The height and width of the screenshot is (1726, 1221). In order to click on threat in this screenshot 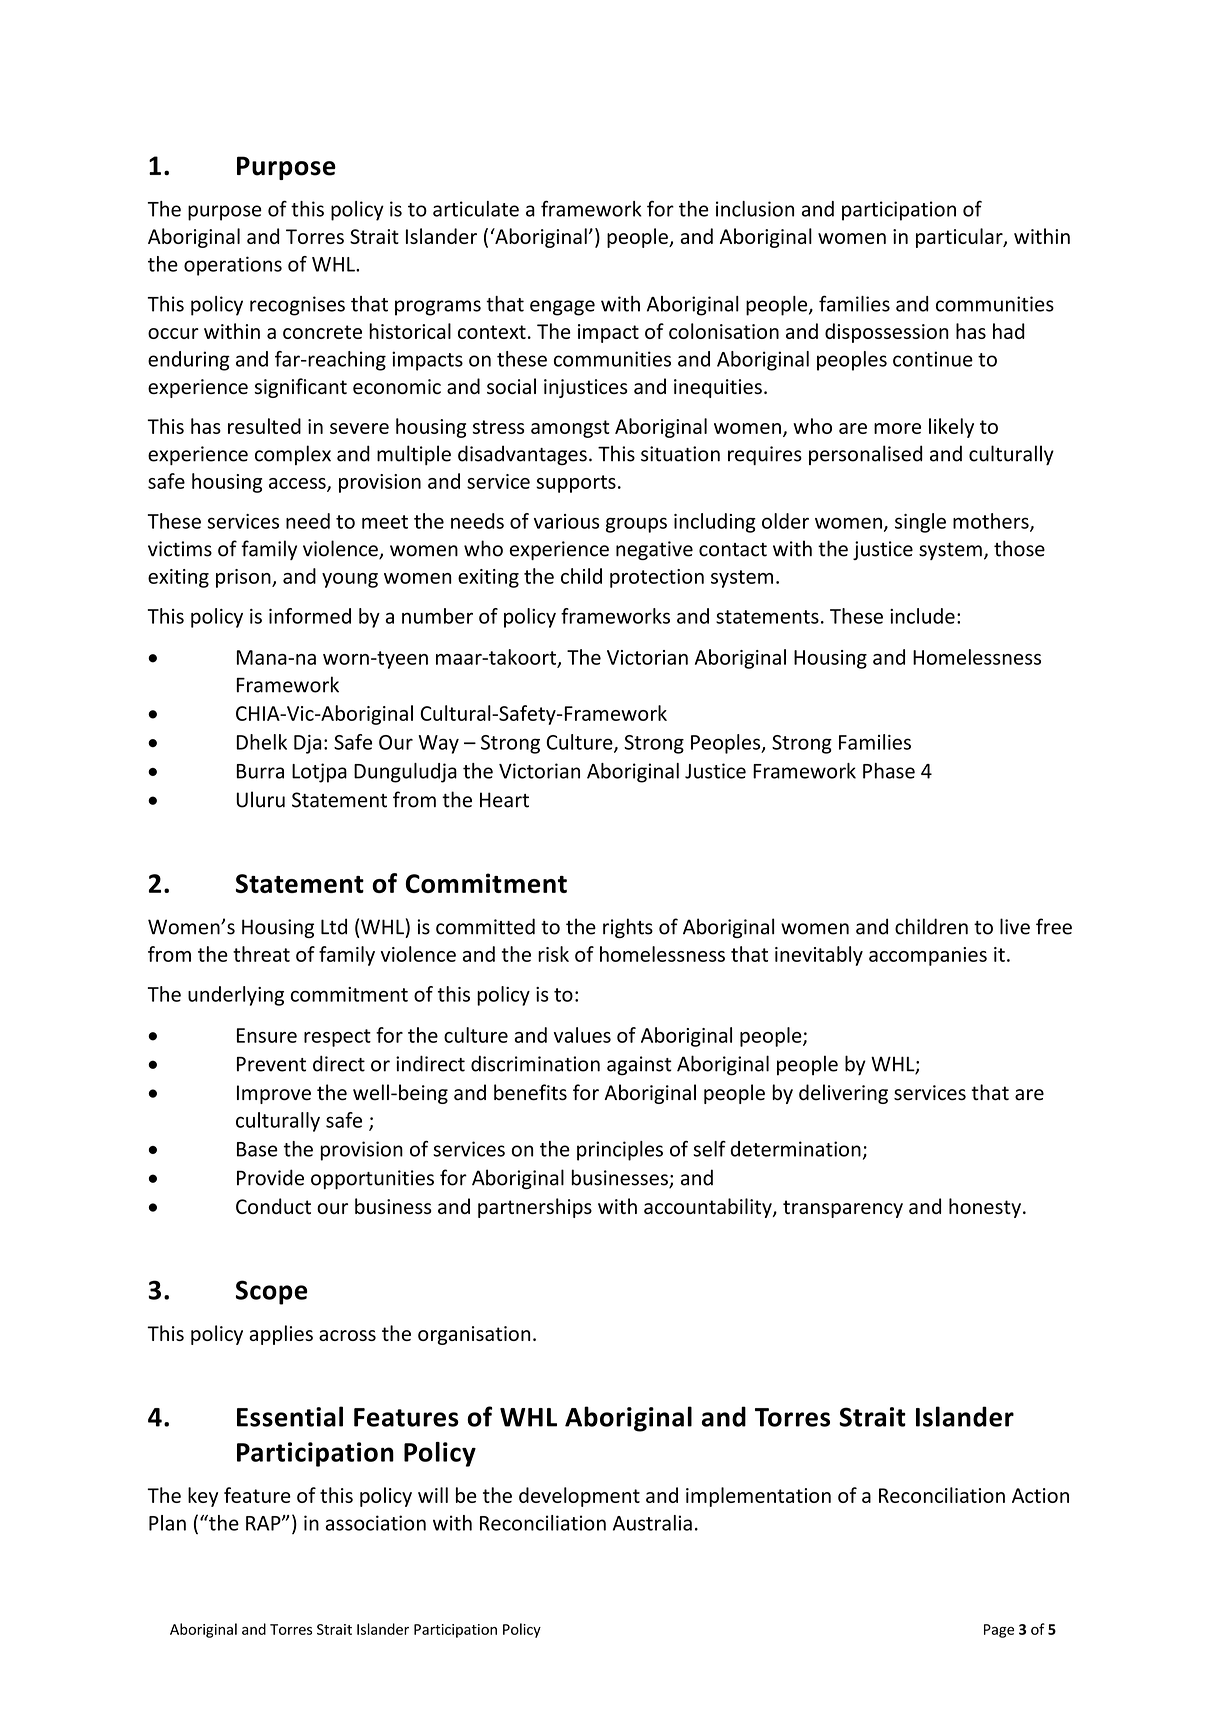, I will do `click(261, 954)`.
